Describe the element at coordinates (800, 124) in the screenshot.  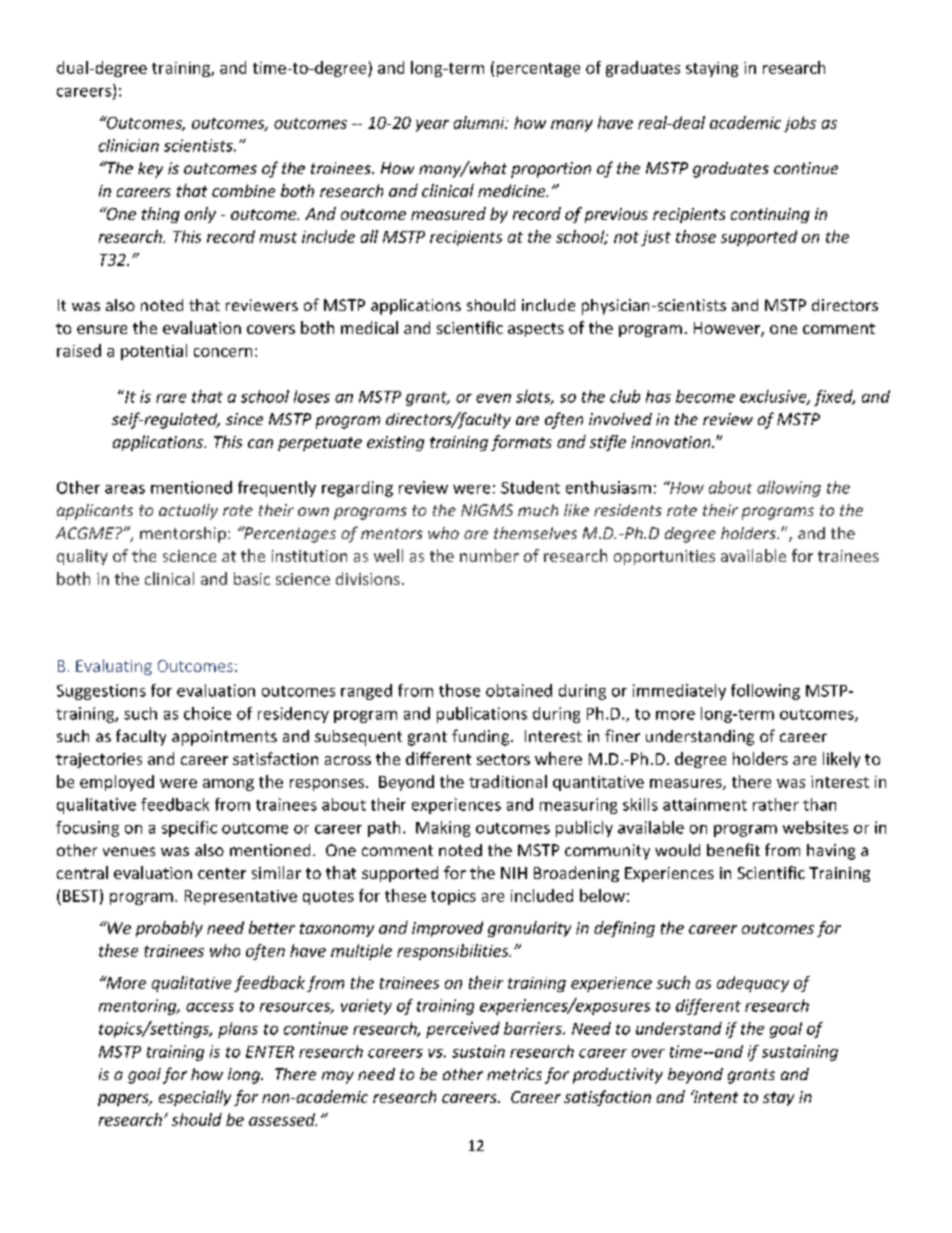
I see `jobs` at that location.
